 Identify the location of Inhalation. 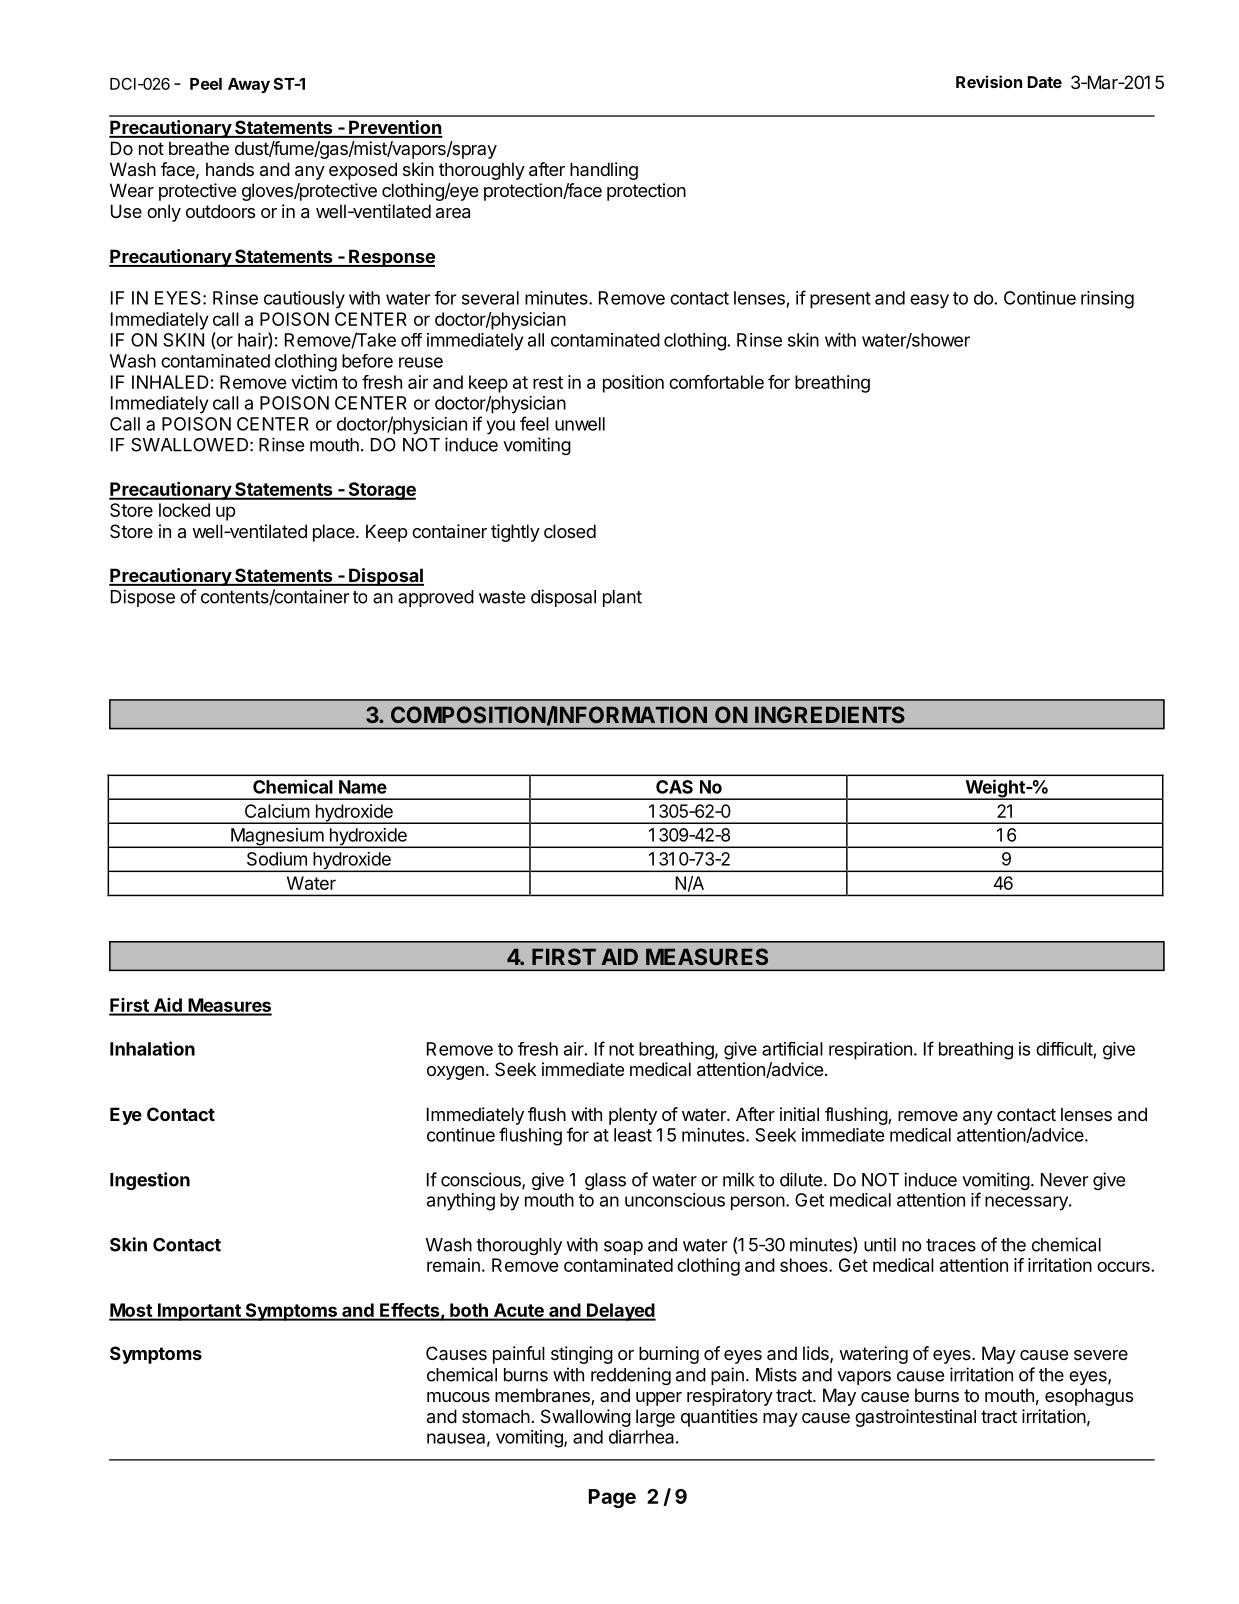
(152, 1048).
